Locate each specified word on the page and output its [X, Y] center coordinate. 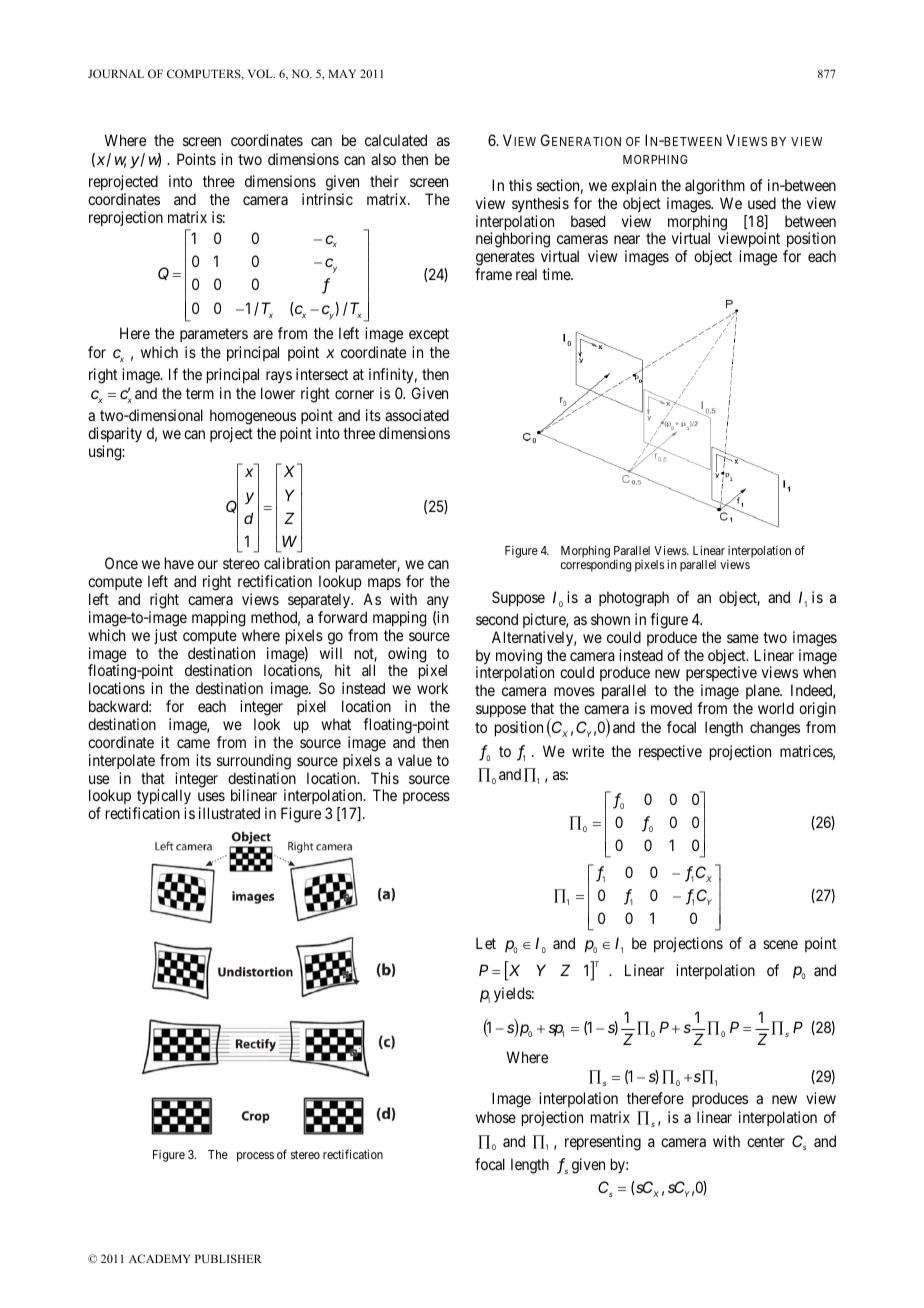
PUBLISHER [228, 1258]
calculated [396, 140]
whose [496, 1117]
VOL [261, 73]
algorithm [715, 187]
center [766, 1141]
